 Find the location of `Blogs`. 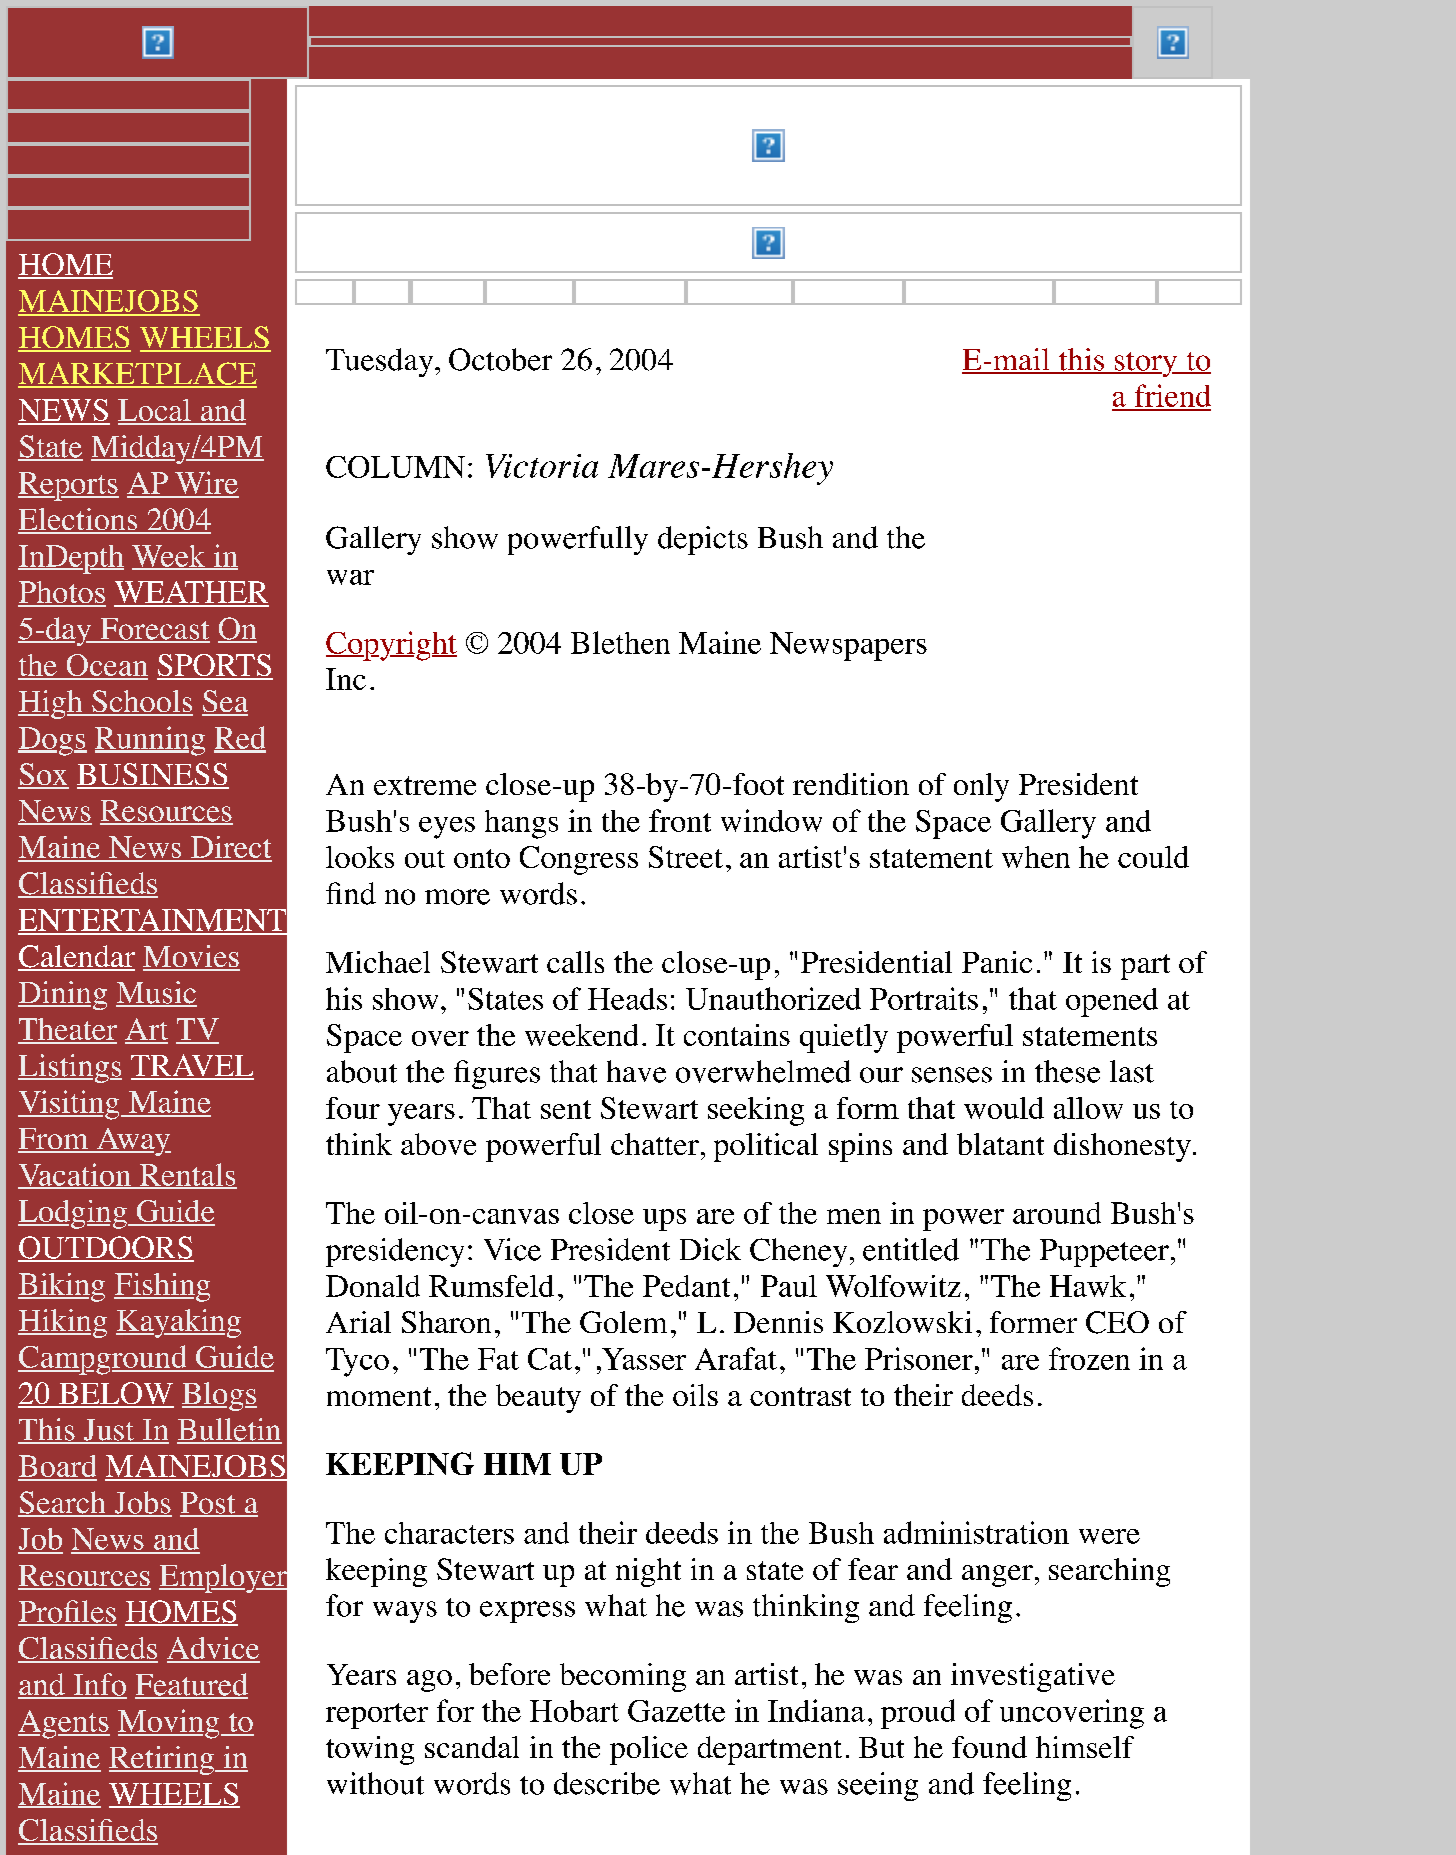

Blogs is located at coordinates (219, 1396).
